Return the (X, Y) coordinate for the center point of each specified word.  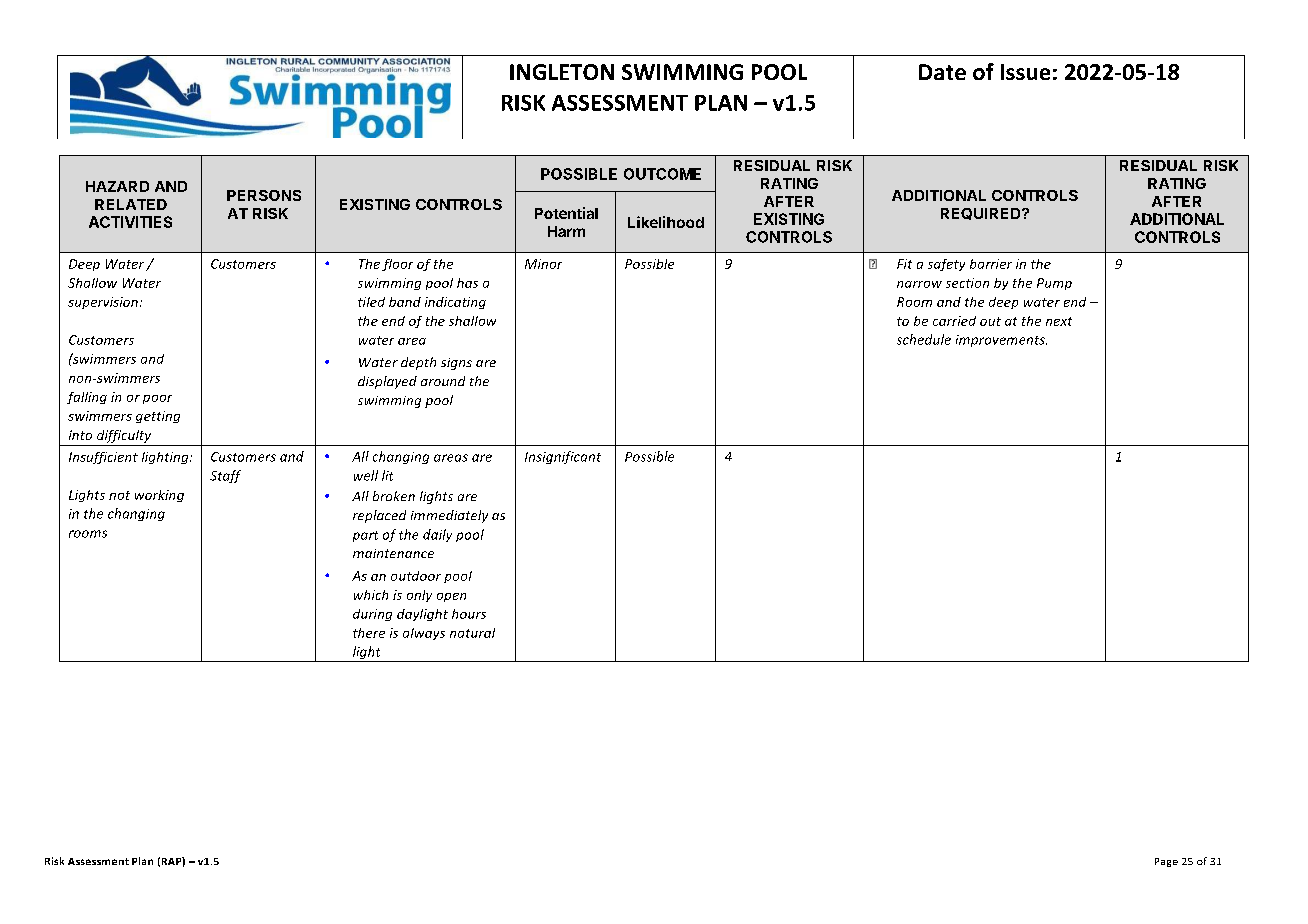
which (371, 595)
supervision (103, 303)
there (369, 633)
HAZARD (117, 186)
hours (469, 614)
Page (1166, 862)
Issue (1025, 72)
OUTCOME (662, 174)
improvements (1001, 341)
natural (472, 633)
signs (456, 364)
